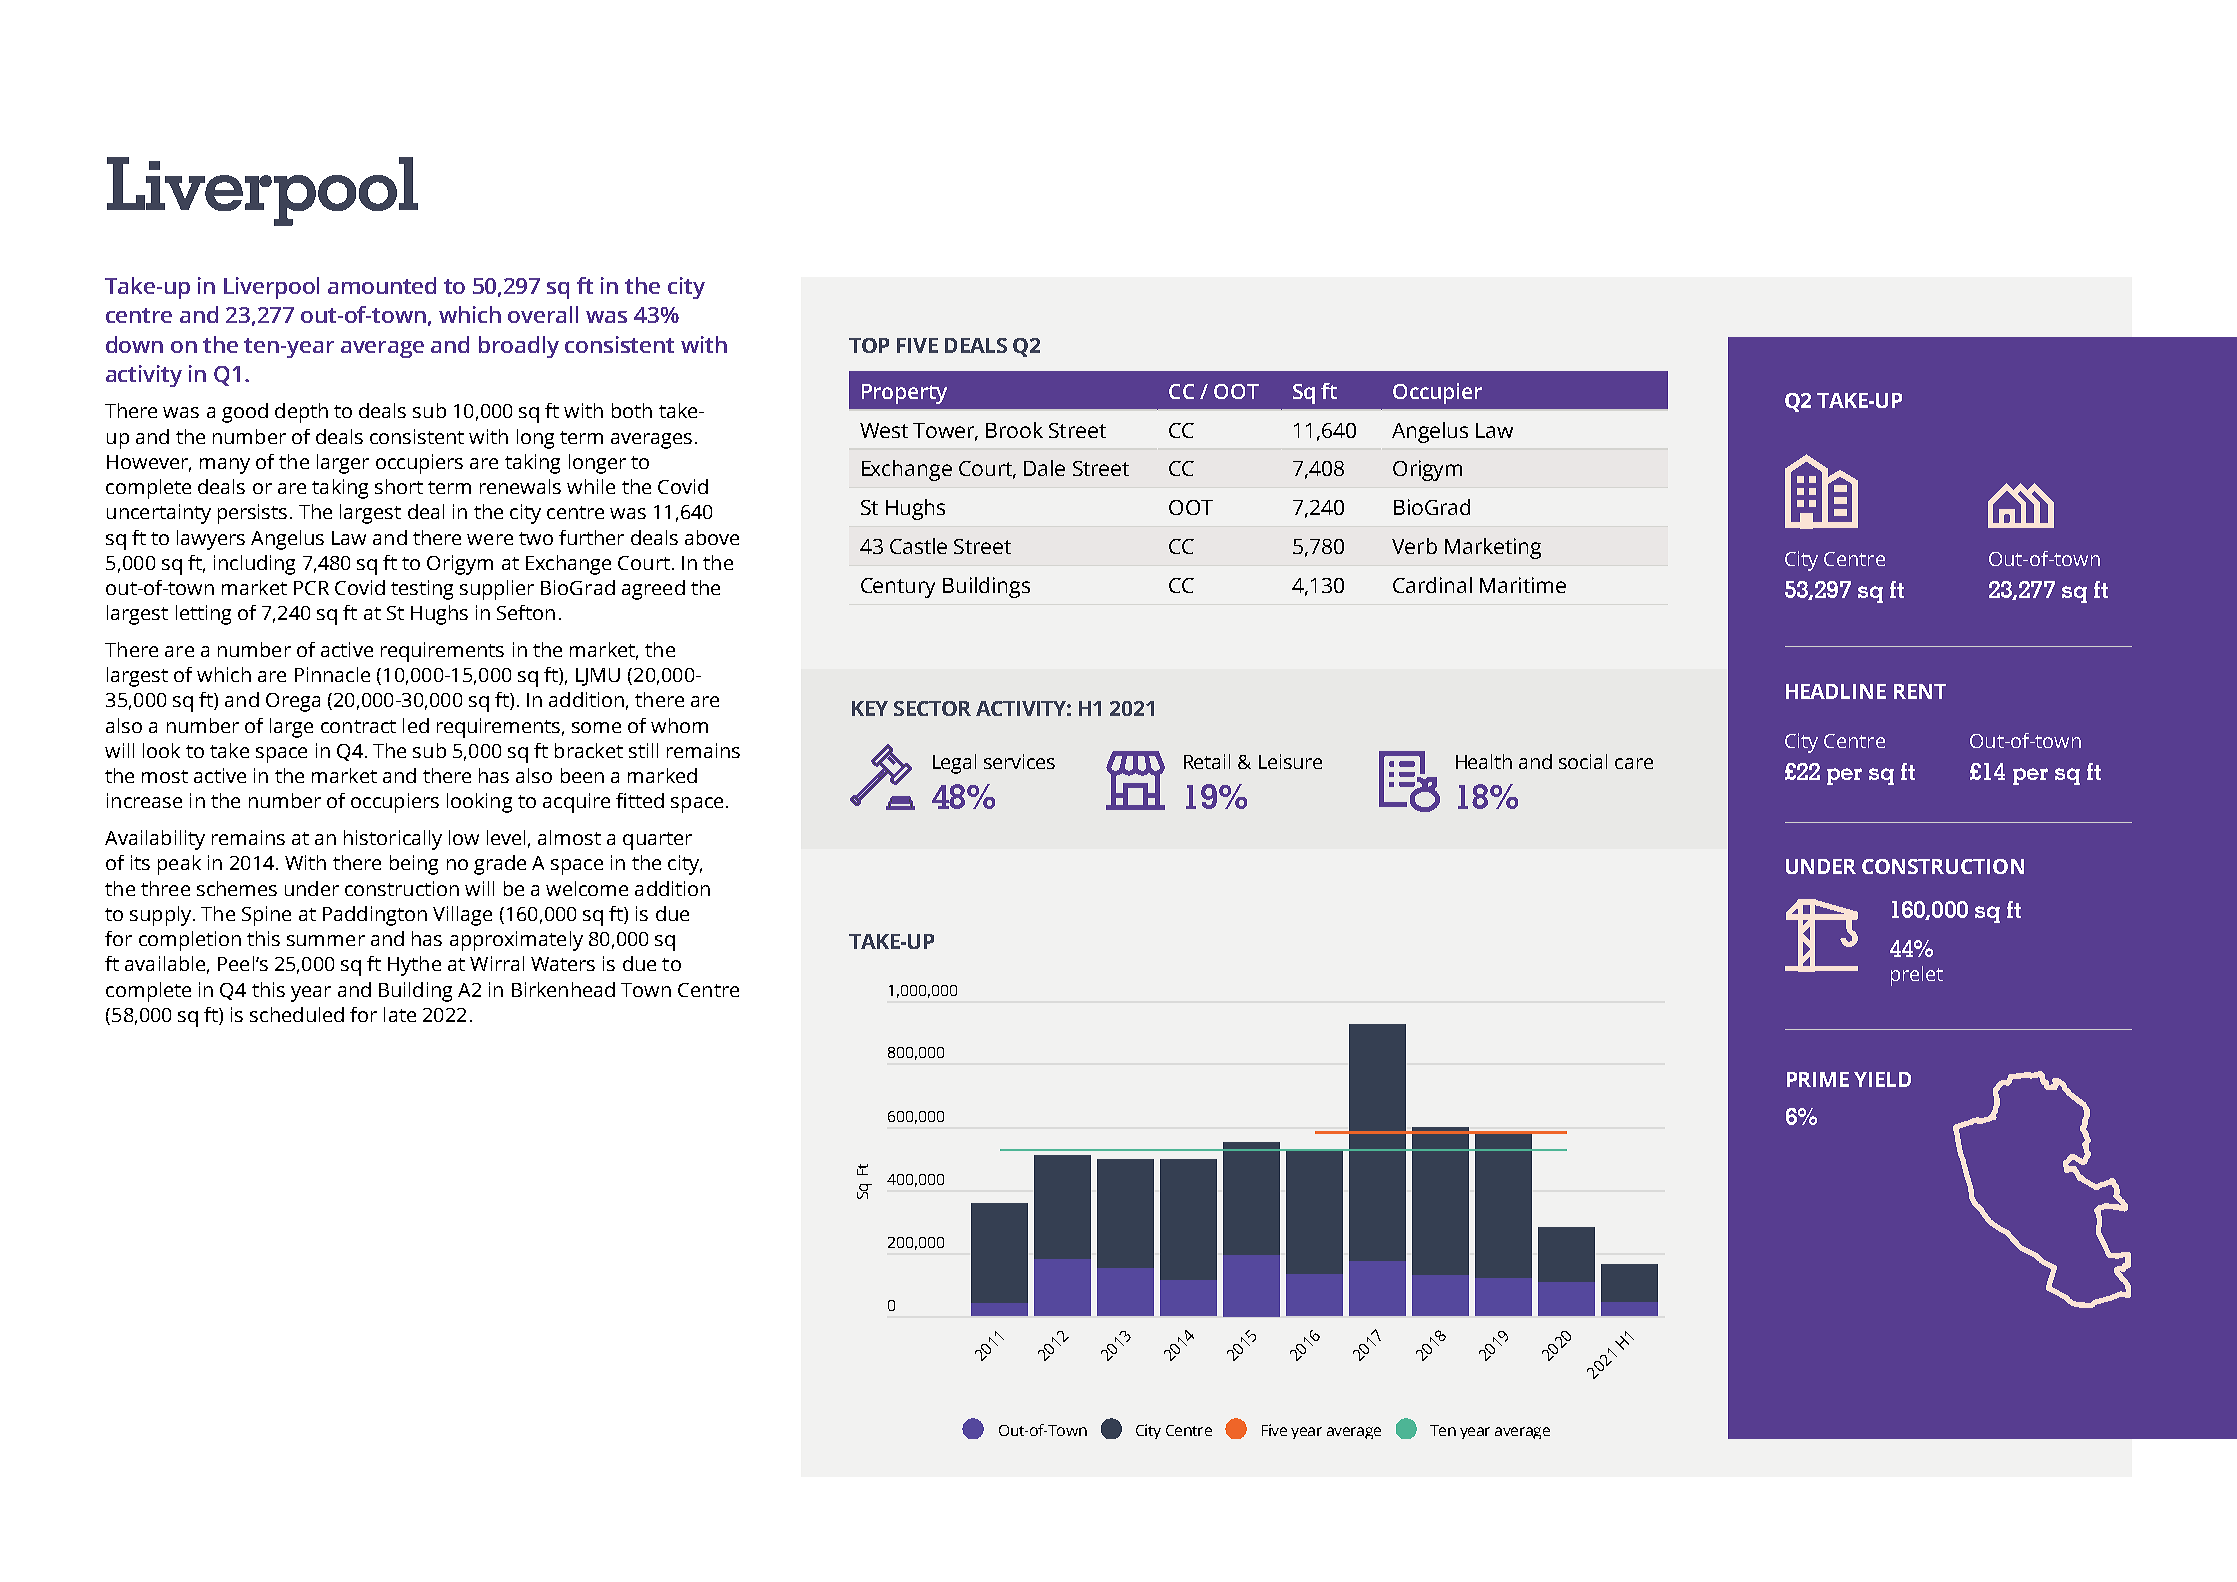  Describe the element at coordinates (1836, 691) in the screenshot. I see `HEADLINE` at that location.
